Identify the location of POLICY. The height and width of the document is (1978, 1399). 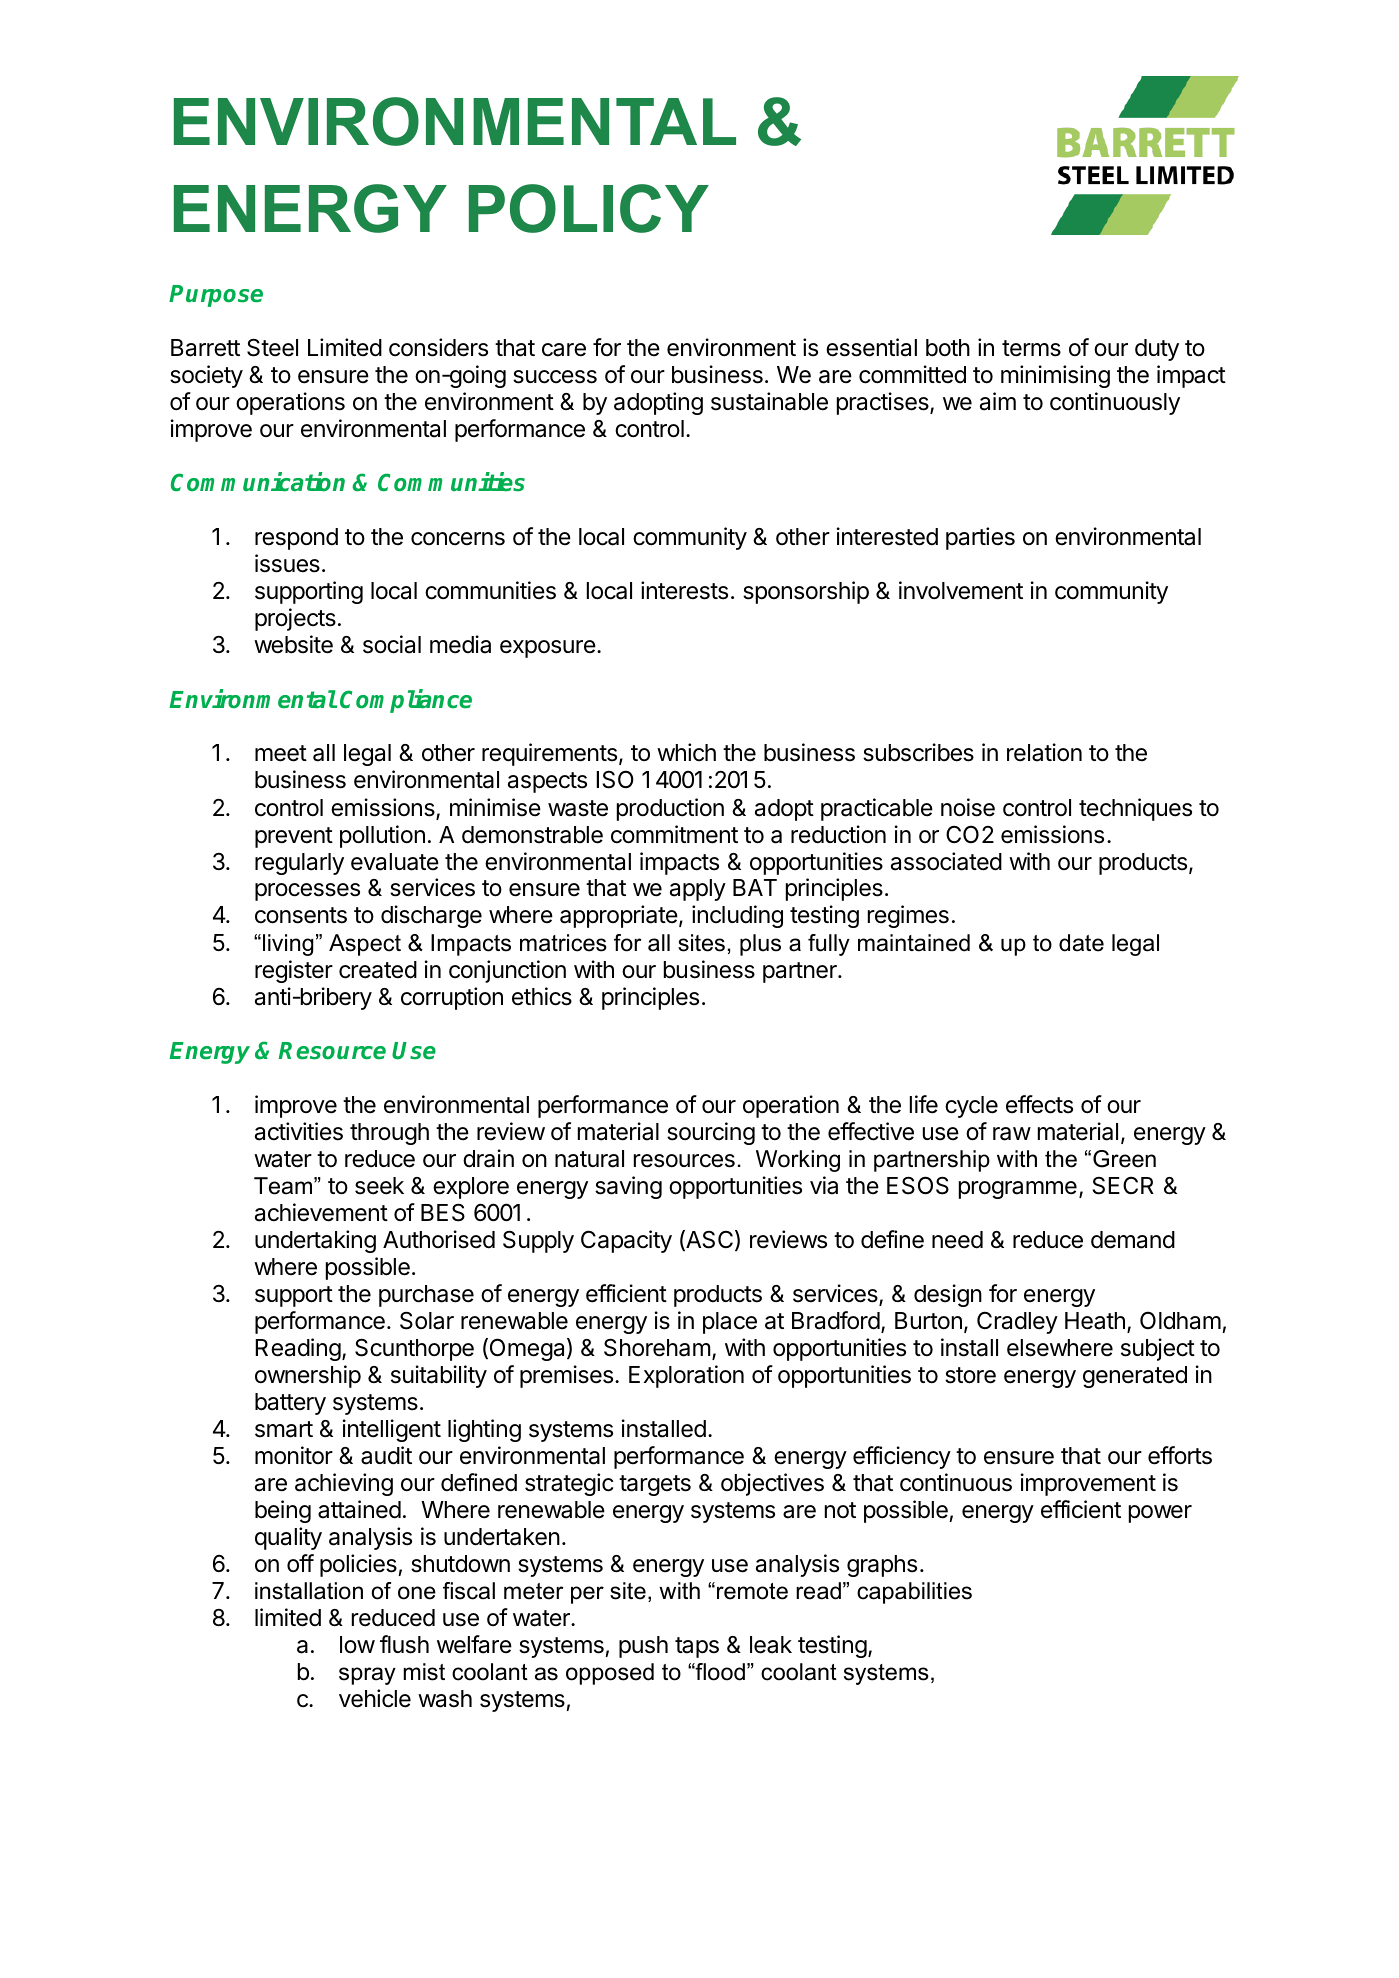
(589, 208).
